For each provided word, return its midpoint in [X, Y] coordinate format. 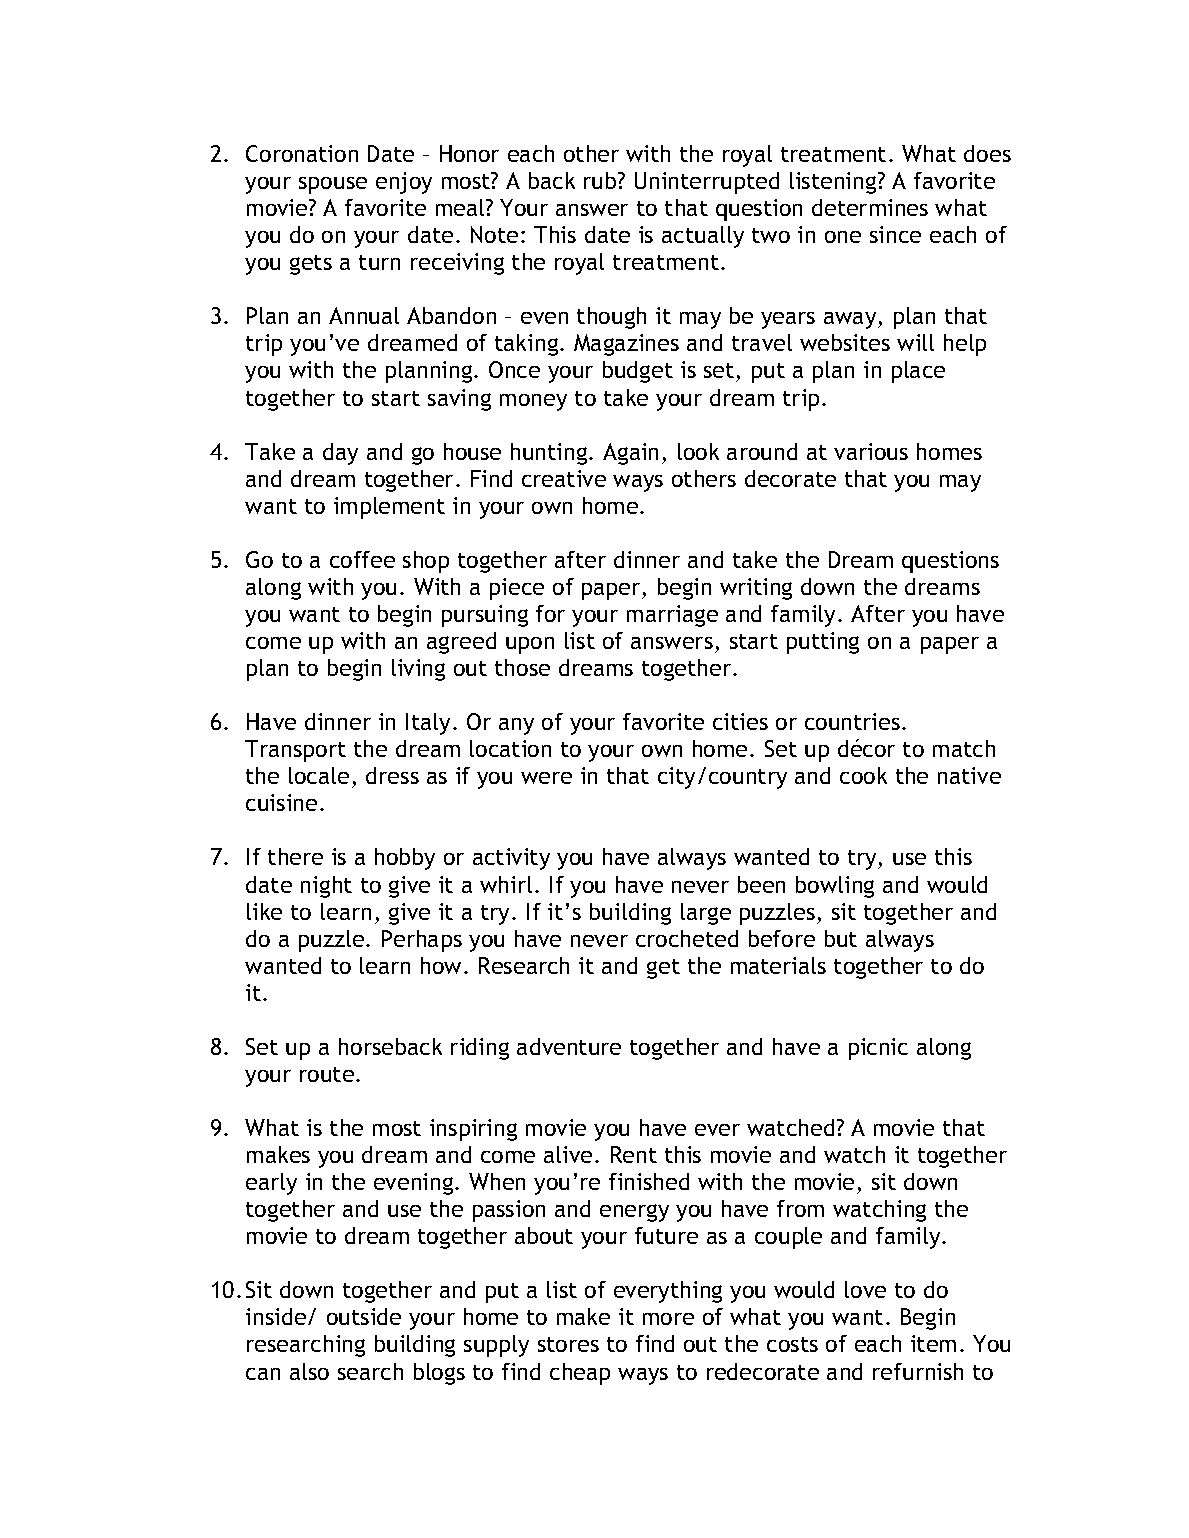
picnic [878, 1049]
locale [319, 775]
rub [601, 180]
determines [870, 207]
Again [630, 454]
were [546, 778]
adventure [569, 1046]
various [871, 451]
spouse [333, 185]
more [668, 1319]
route [327, 1074]
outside [364, 1316]
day [340, 454]
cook [863, 775]
